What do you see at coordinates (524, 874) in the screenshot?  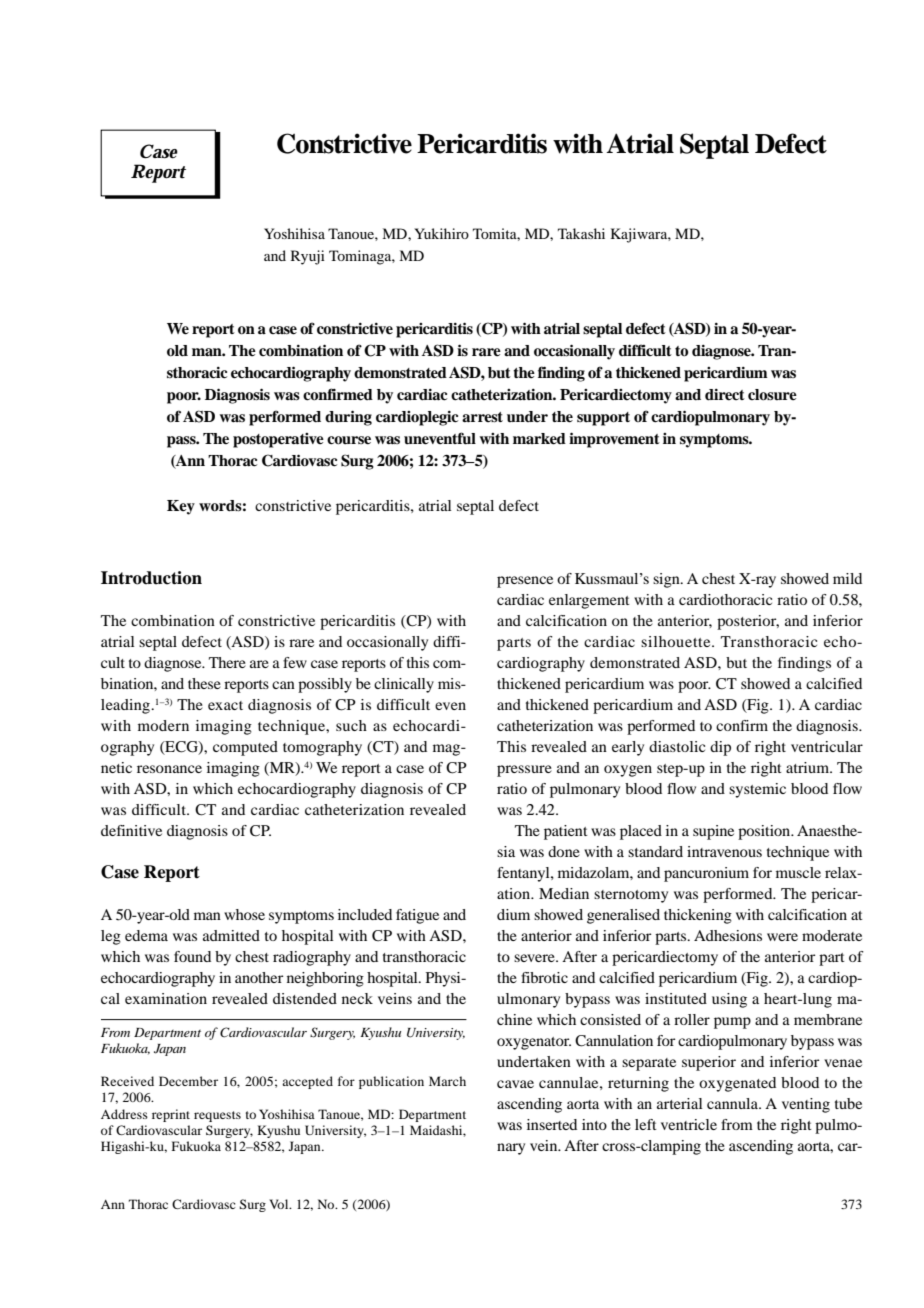 I see `fentanyl` at bounding box center [524, 874].
